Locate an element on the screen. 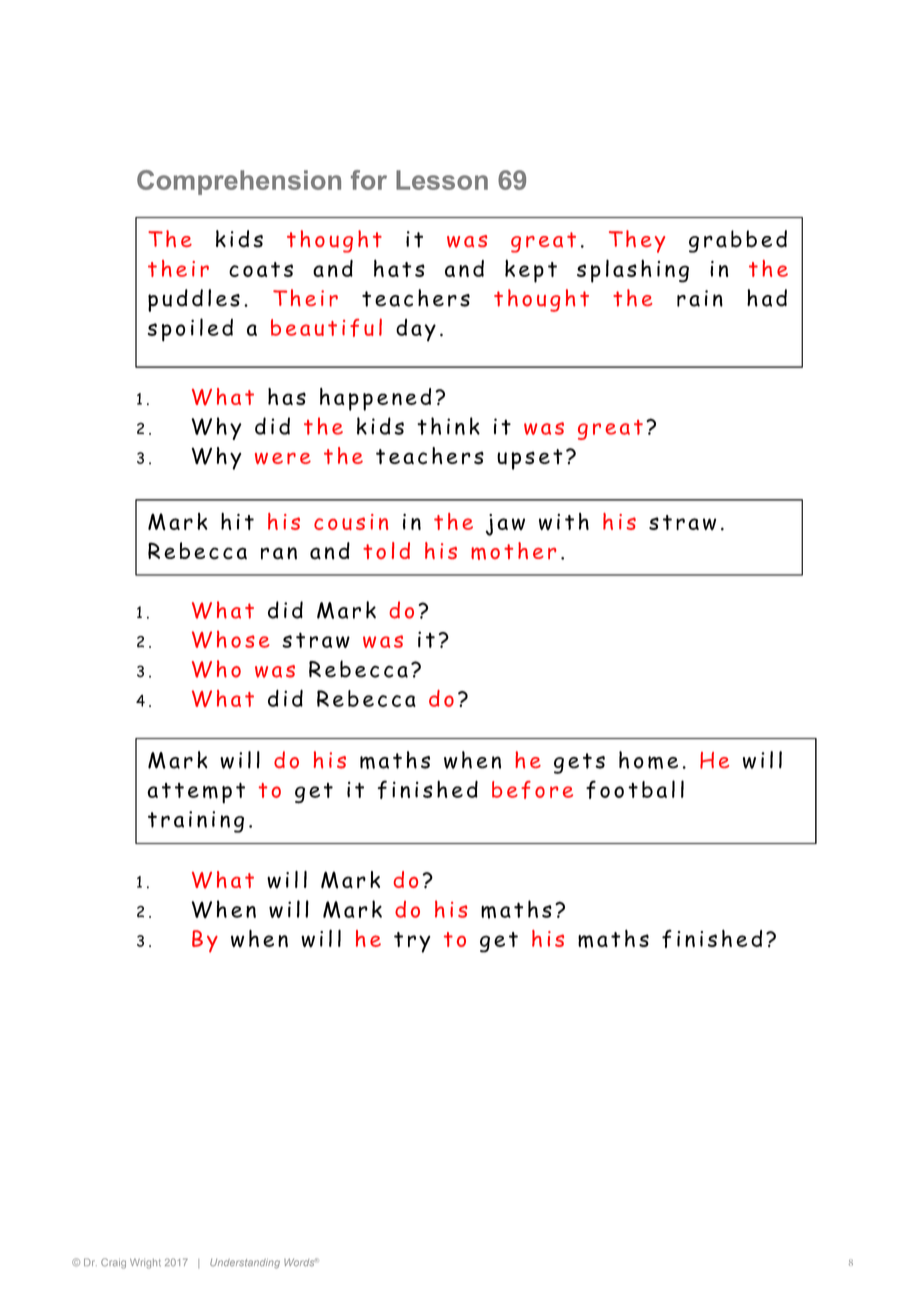  Comprehension is located at coordinates (239, 182).
